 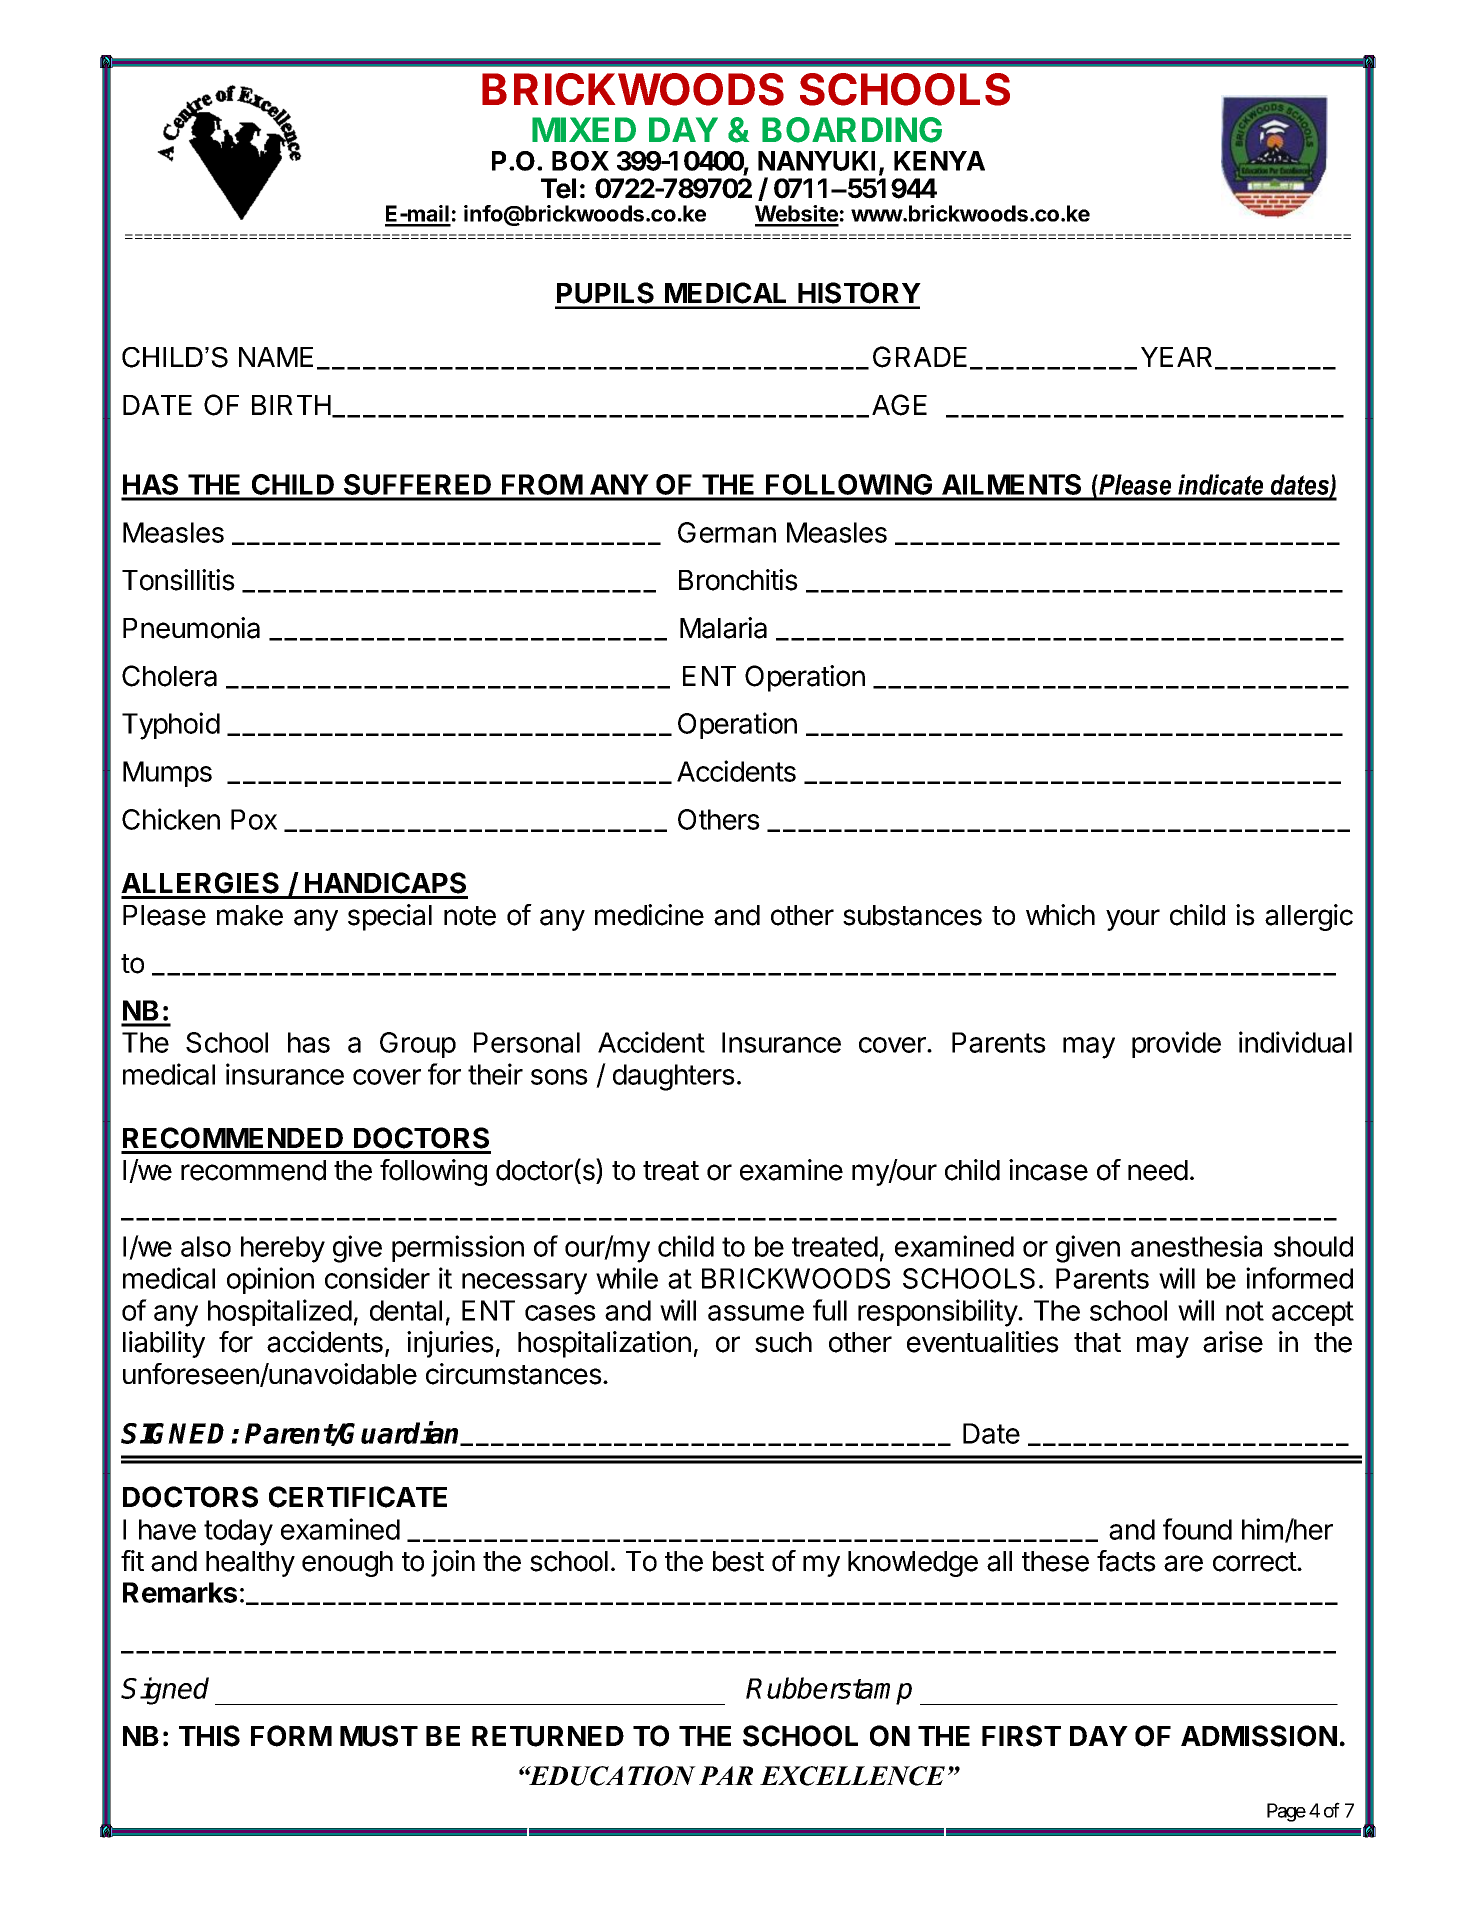 What do you see at coordinates (1233, 1342) in the screenshot?
I see `arise` at bounding box center [1233, 1342].
